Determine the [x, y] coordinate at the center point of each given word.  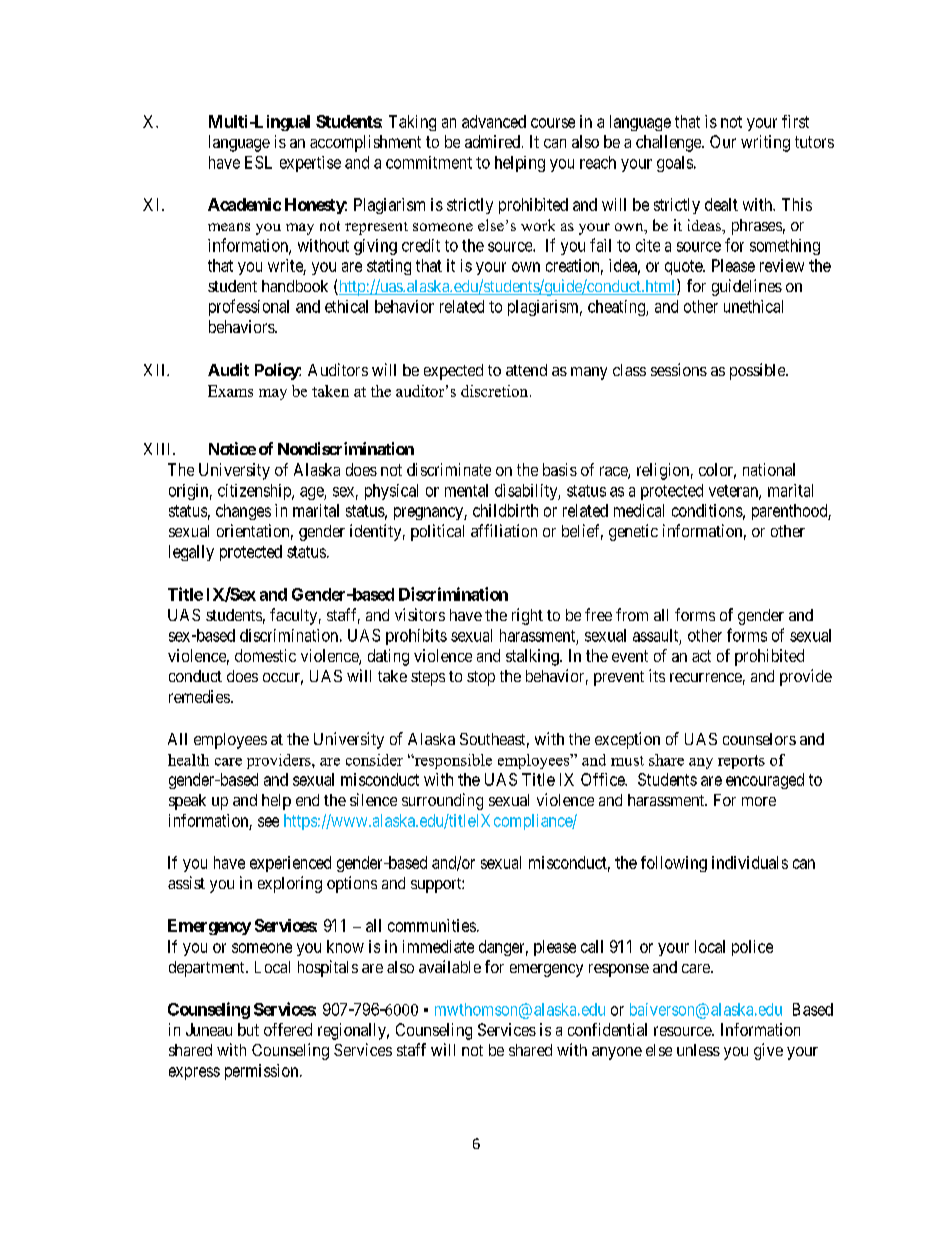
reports [741, 762]
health [188, 760]
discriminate [449, 469]
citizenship [255, 492]
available [450, 966]
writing [765, 143]
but [248, 1029]
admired [492, 141]
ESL [258, 162]
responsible [452, 761]
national [769, 469]
